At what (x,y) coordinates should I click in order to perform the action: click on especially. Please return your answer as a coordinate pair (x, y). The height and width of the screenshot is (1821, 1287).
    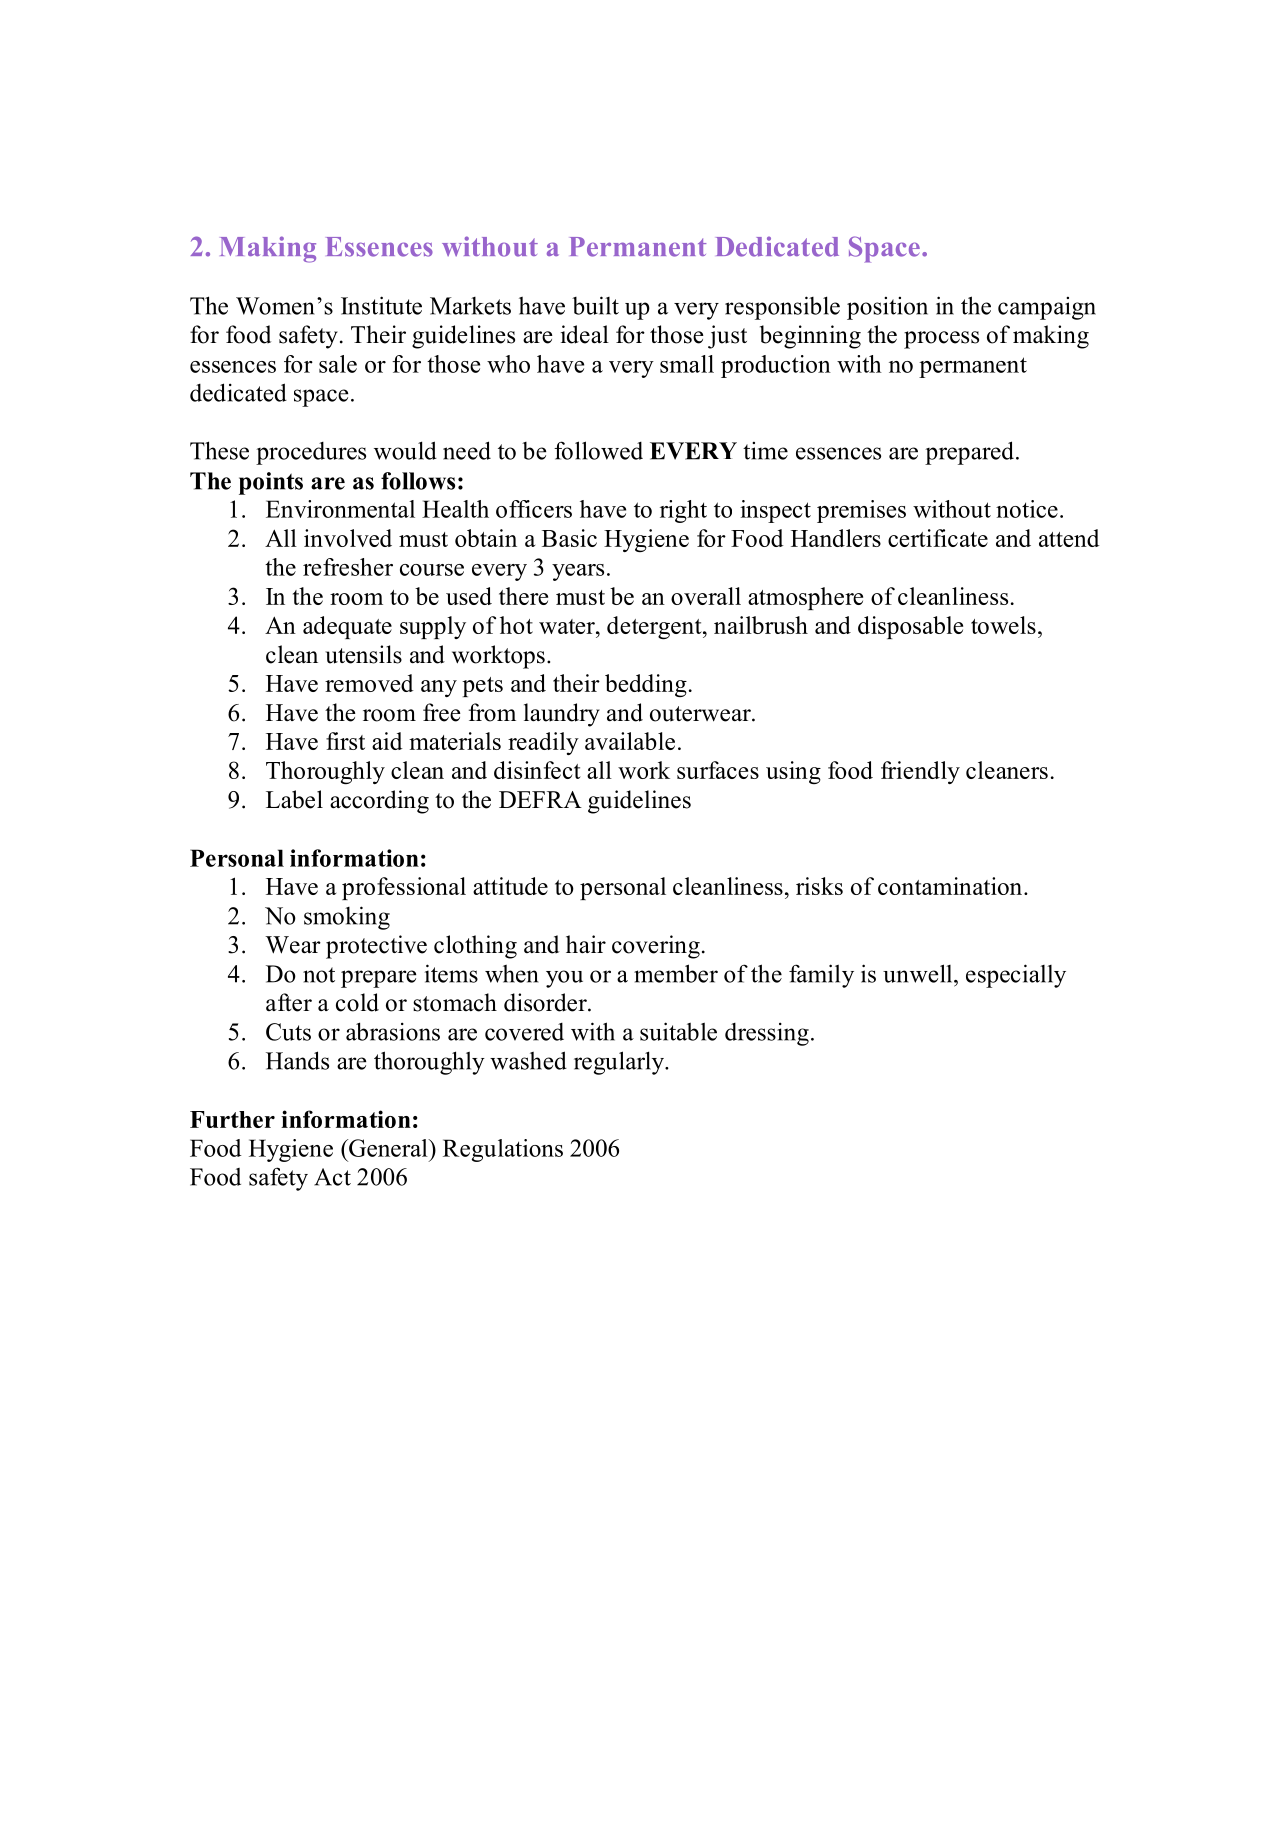
    Looking at the image, I should click on (1016, 976).
